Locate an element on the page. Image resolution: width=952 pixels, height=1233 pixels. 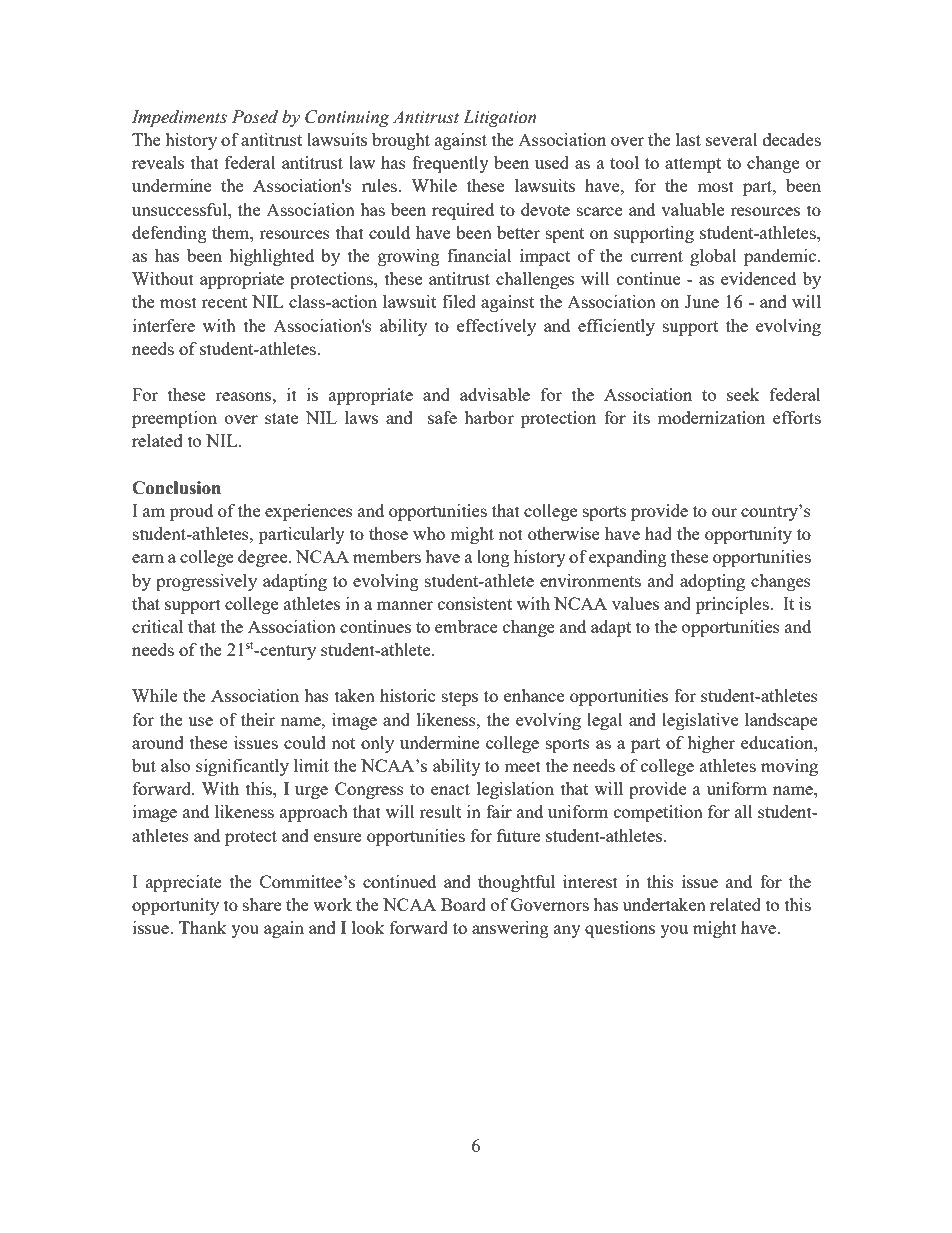
embrace is located at coordinates (466, 626).
